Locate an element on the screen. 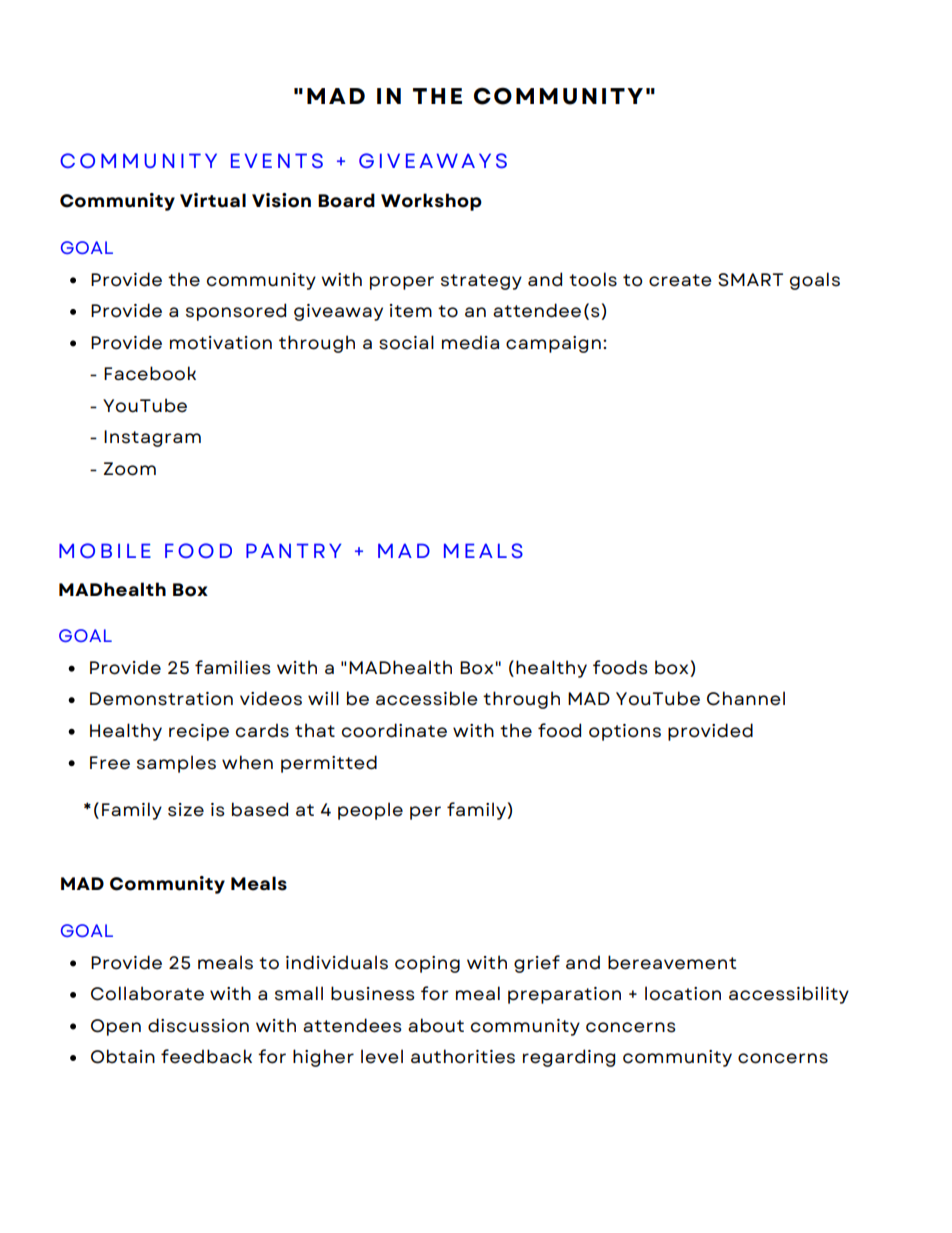 Image resolution: width=952 pixels, height=1233 pixels. create is located at coordinates (680, 280).
